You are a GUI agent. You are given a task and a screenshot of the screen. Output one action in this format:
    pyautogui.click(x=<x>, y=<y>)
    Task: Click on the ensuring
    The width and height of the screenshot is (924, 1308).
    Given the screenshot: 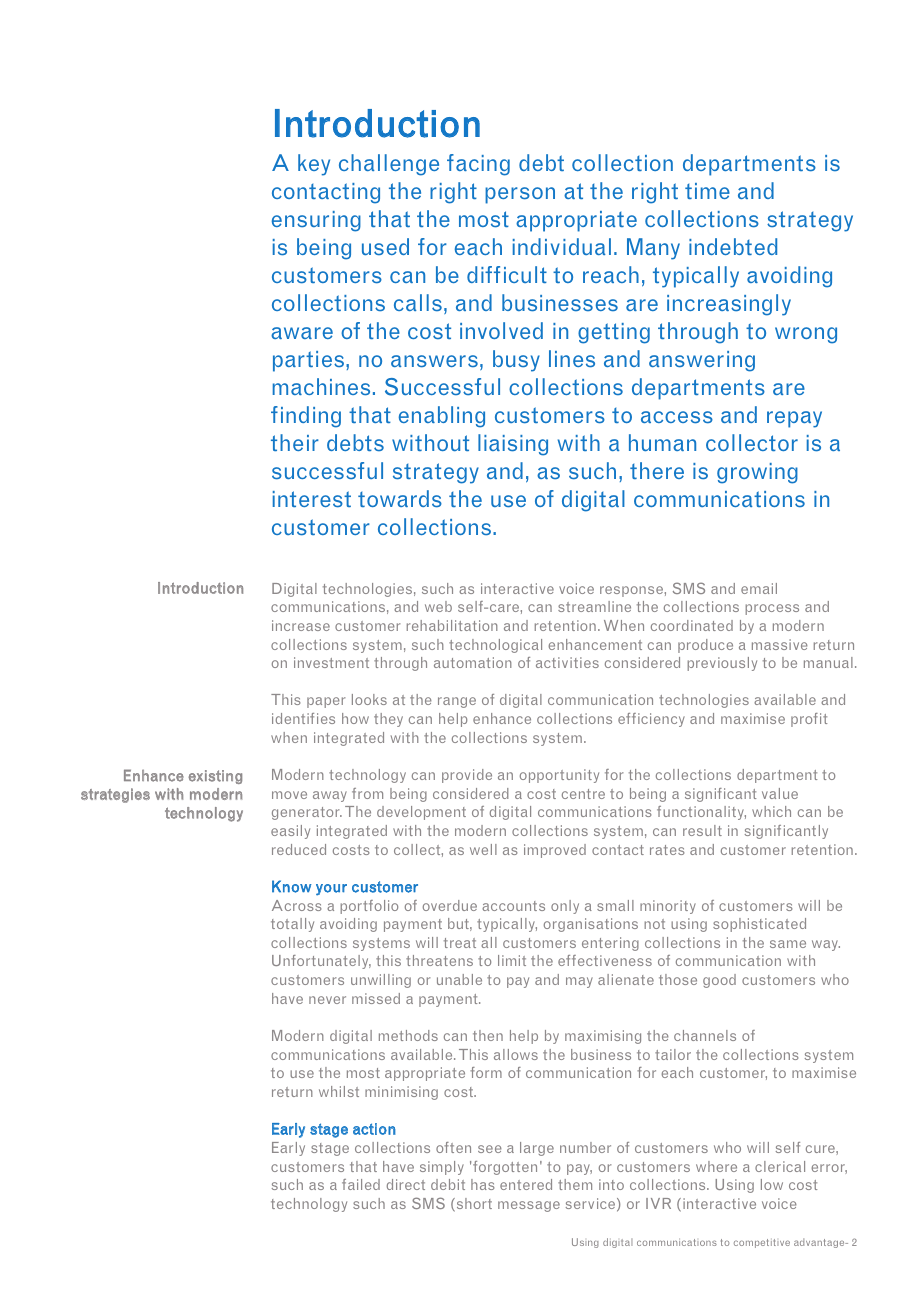 What is the action you would take?
    pyautogui.click(x=316, y=221)
